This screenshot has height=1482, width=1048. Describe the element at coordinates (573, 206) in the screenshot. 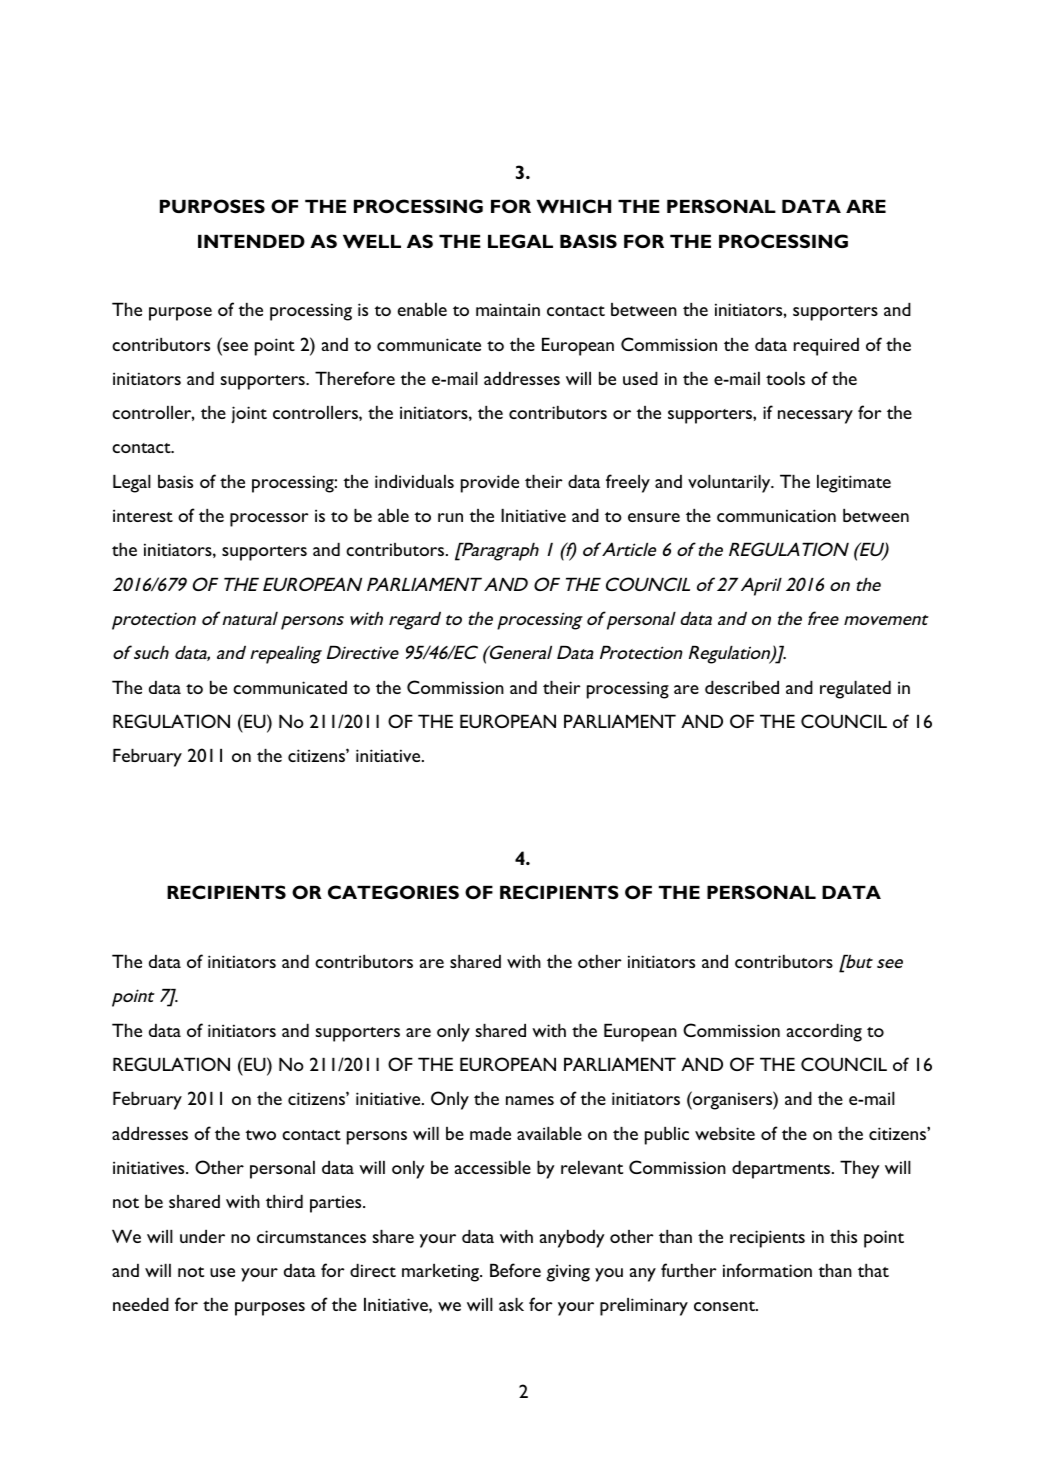

I see `WHICH` at that location.
